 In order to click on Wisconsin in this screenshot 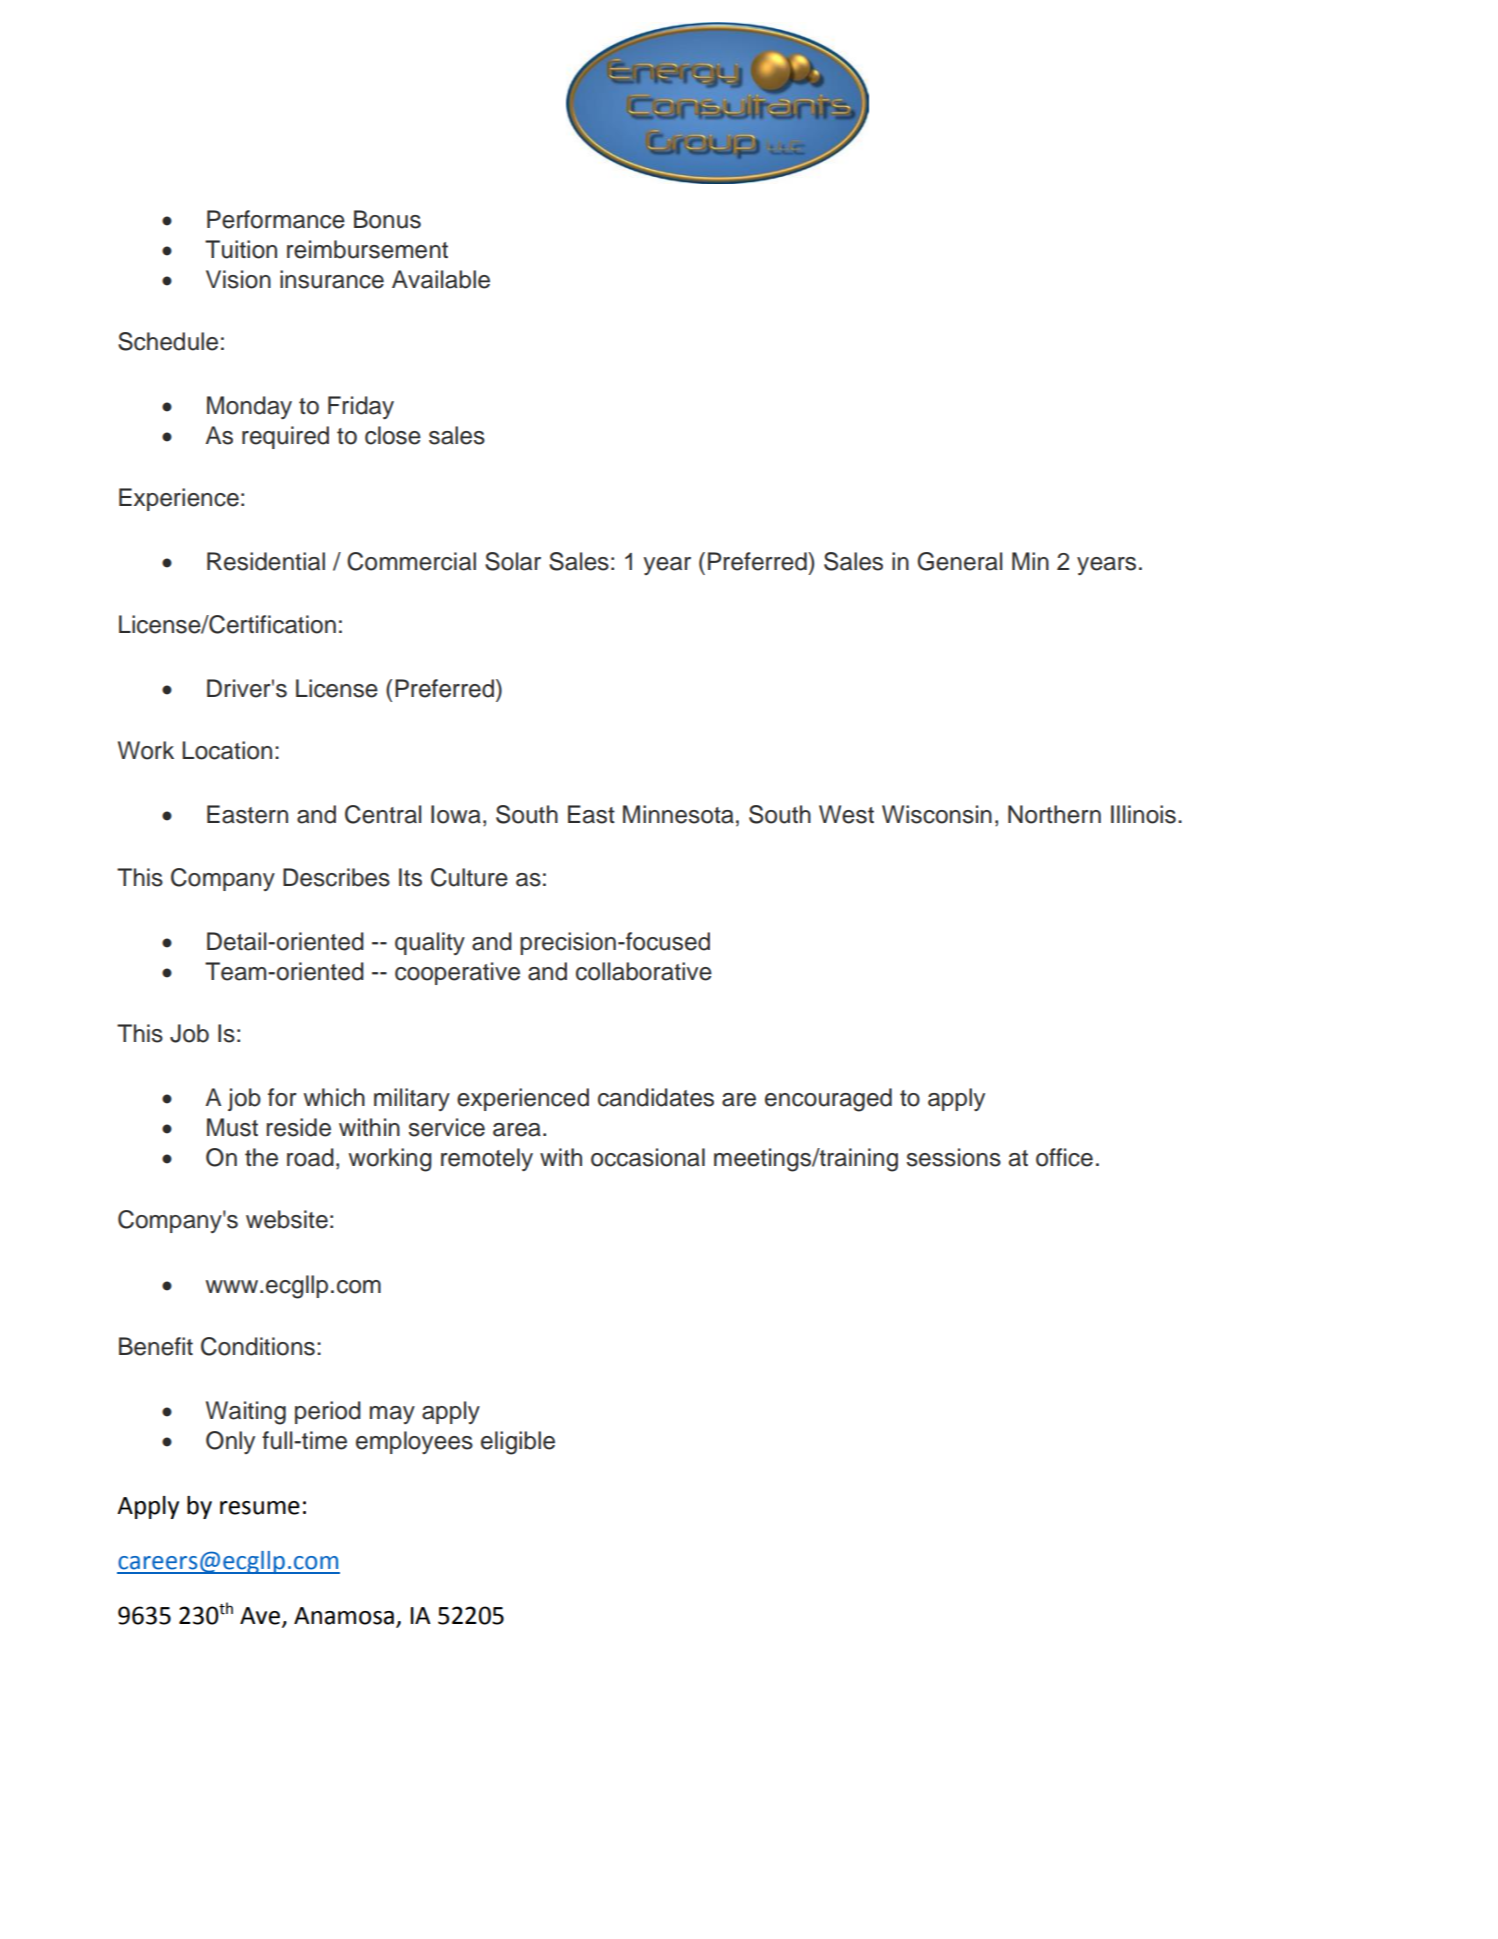, I will do `click(937, 814)`.
